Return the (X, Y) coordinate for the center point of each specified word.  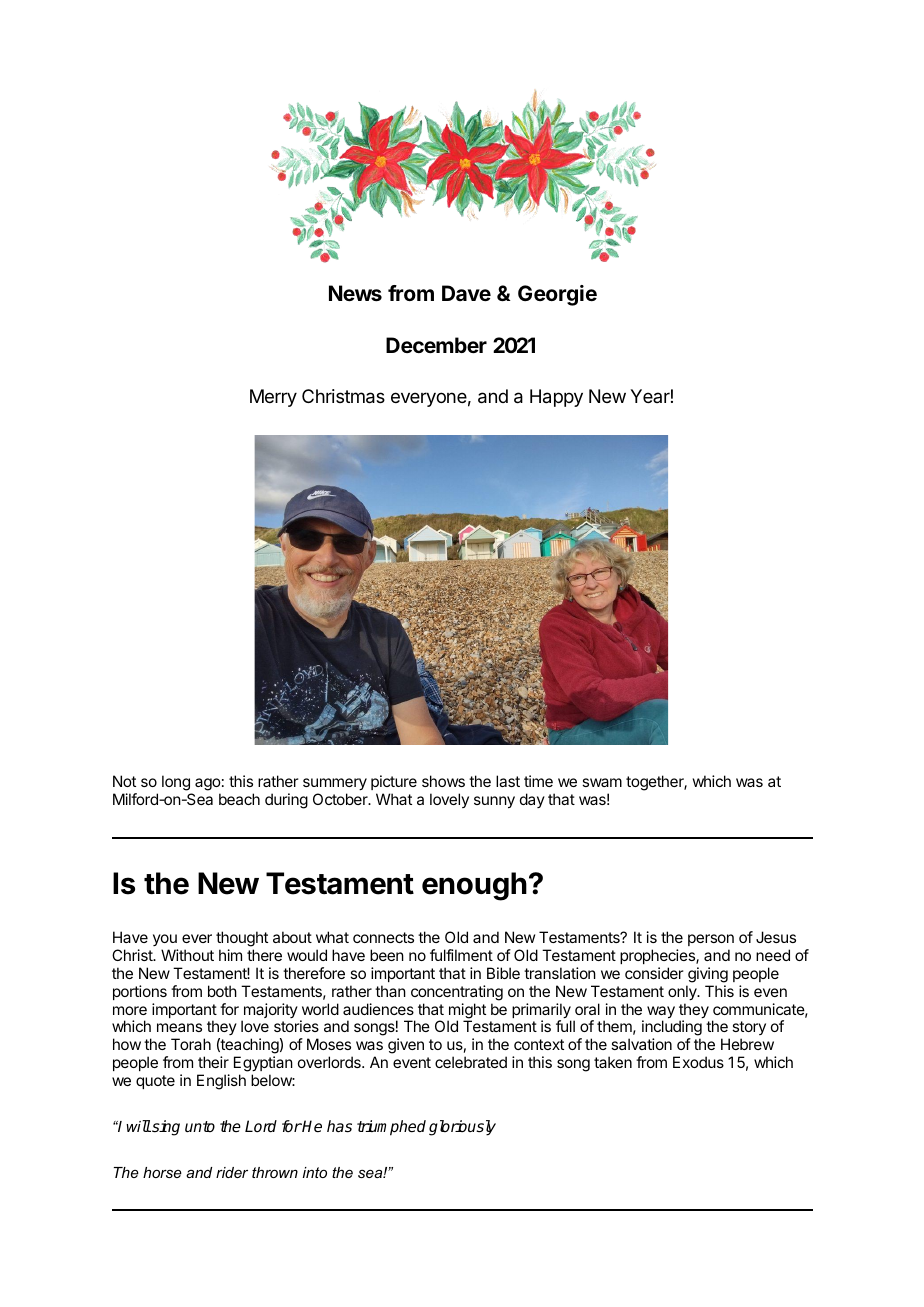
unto (200, 1126)
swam (602, 782)
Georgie (557, 295)
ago (208, 786)
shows (443, 781)
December (436, 345)
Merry (273, 398)
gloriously (462, 1128)
